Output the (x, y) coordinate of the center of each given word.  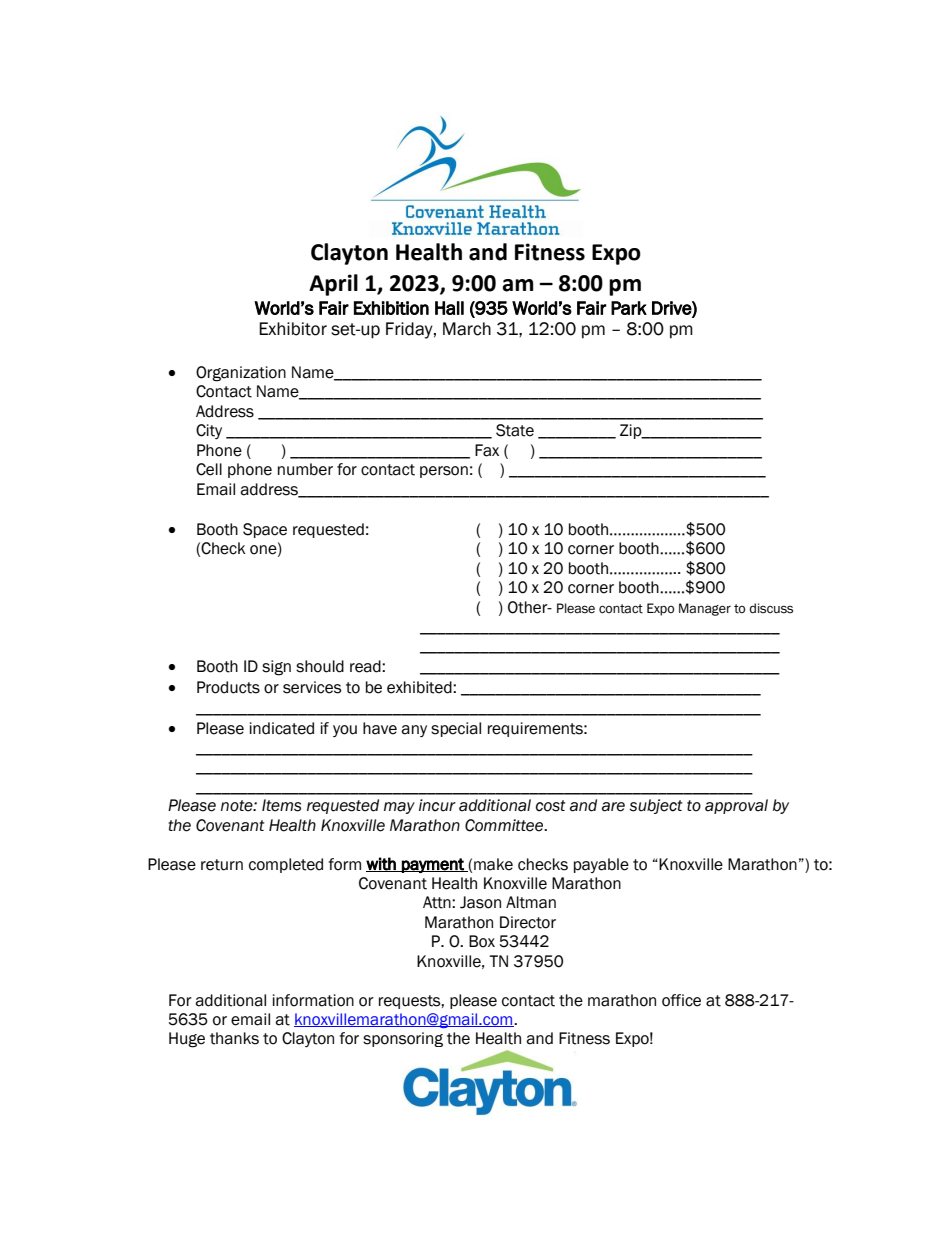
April (333, 285)
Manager (705, 609)
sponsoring (403, 1039)
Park (629, 308)
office (681, 1000)
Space (265, 530)
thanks (234, 1038)
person (444, 472)
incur (437, 805)
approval (736, 806)
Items (281, 805)
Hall (449, 308)
